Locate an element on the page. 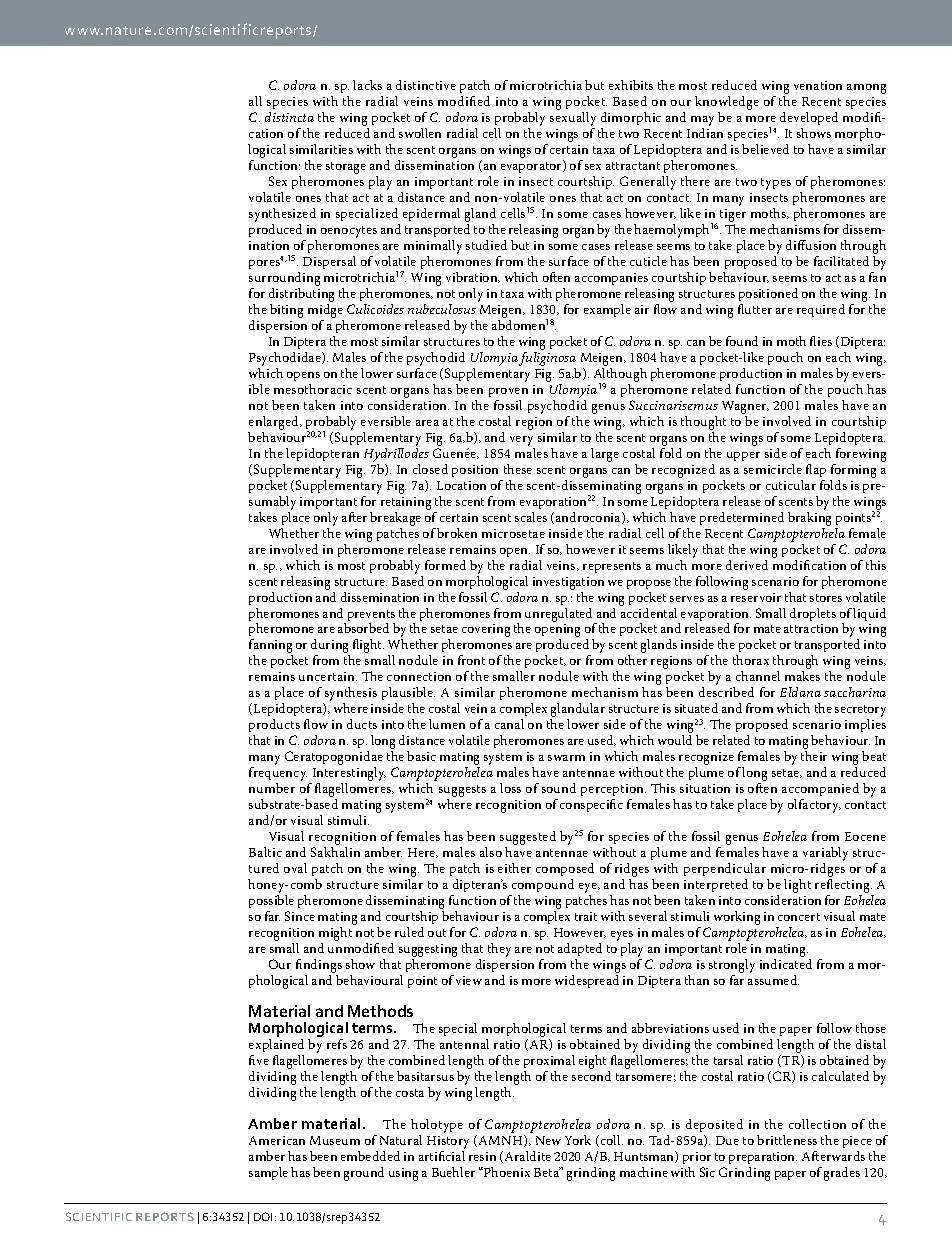 This page has height=1251, width=952. ground is located at coordinates (364, 1174).
